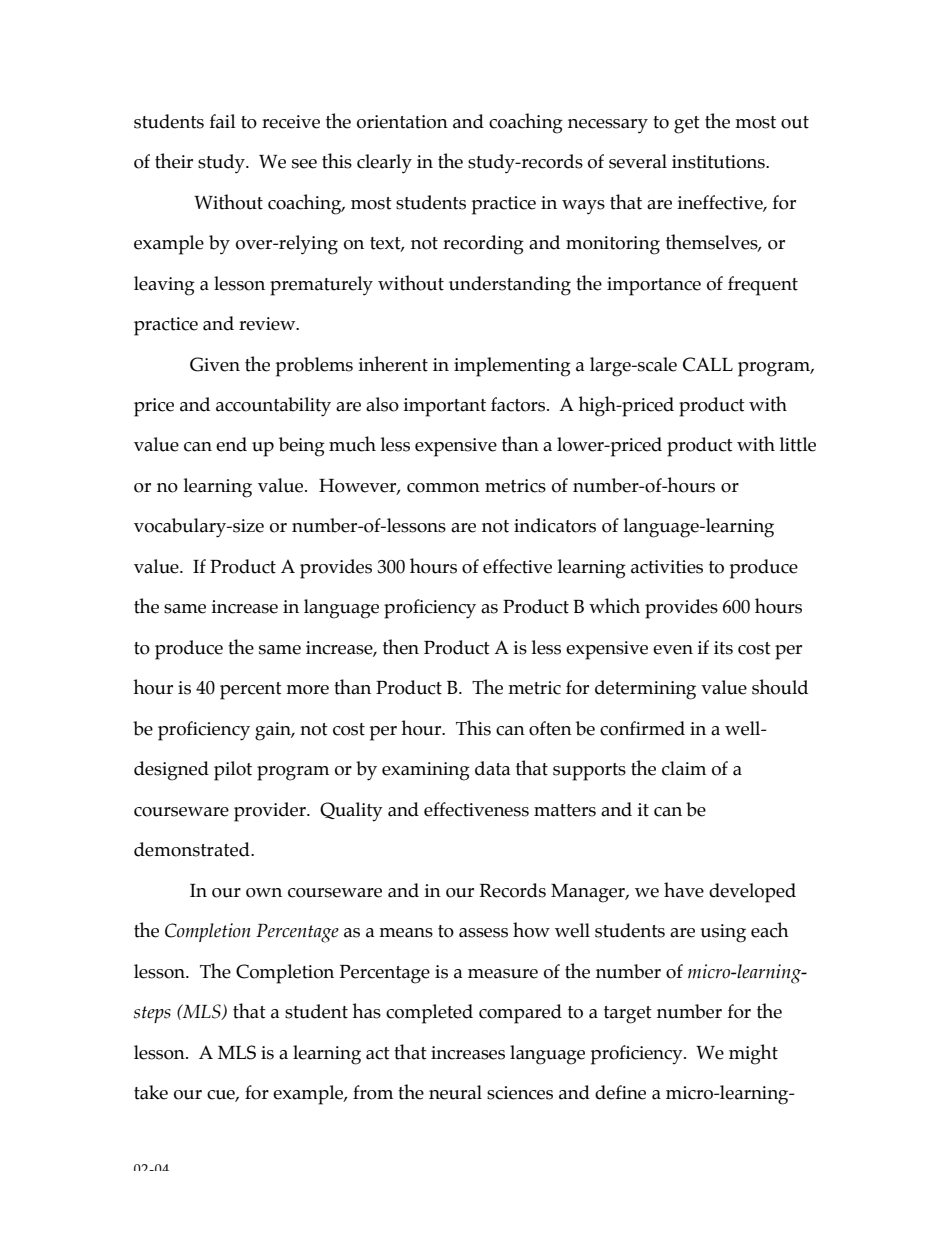 This page has height=1233, width=952. What do you see at coordinates (231, 444) in the page?
I see `end` at bounding box center [231, 444].
